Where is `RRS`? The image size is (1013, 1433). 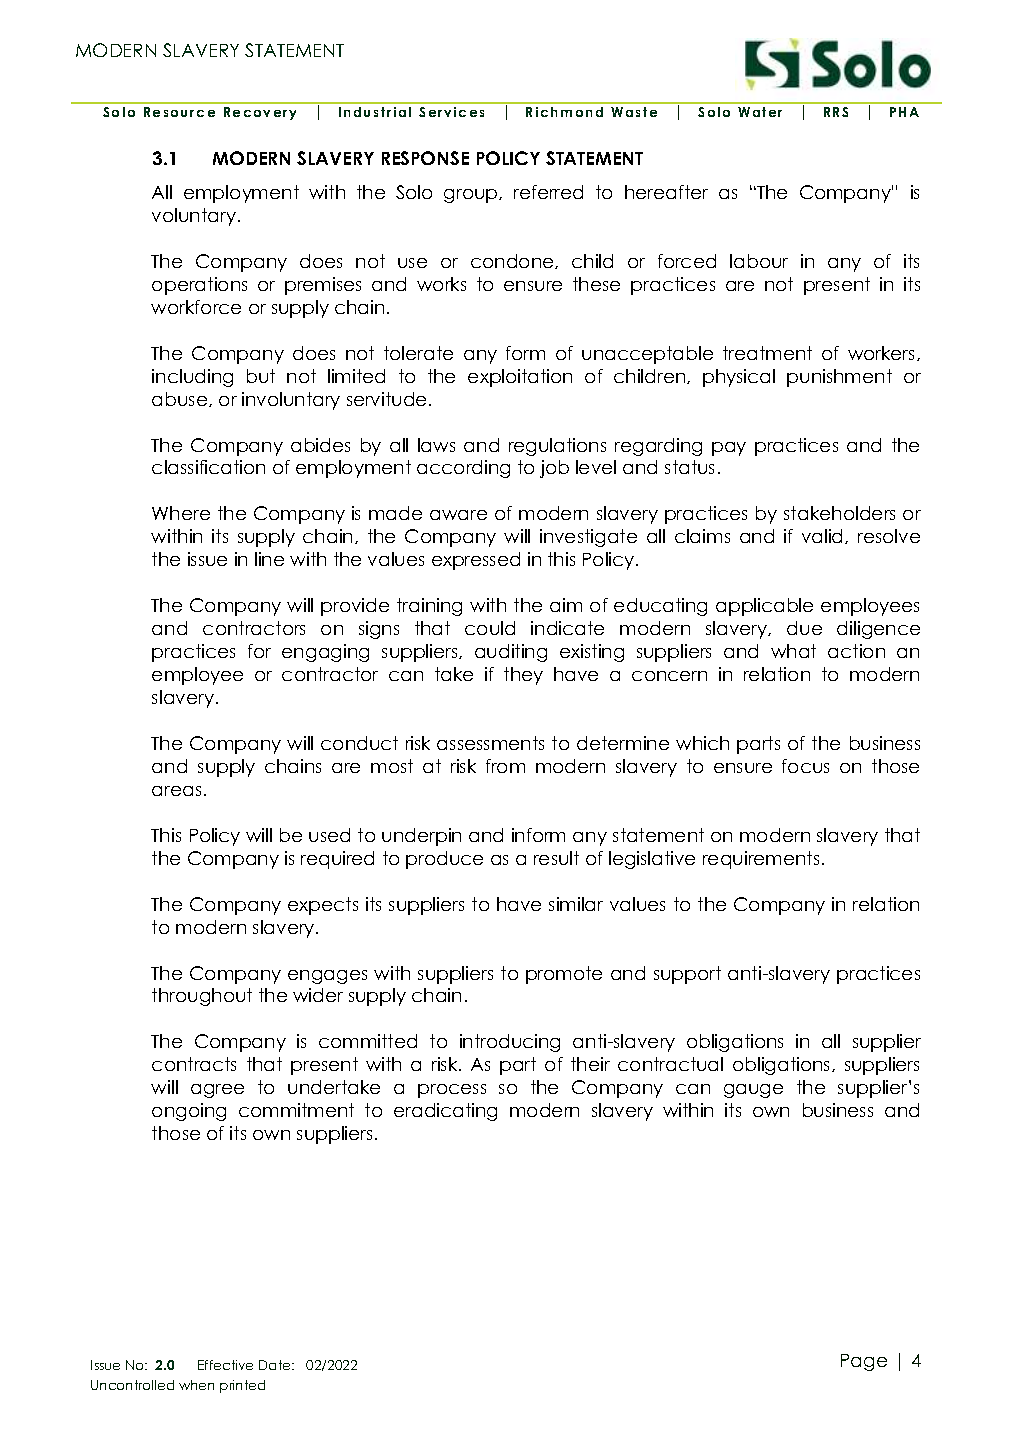 RRS is located at coordinates (836, 112).
